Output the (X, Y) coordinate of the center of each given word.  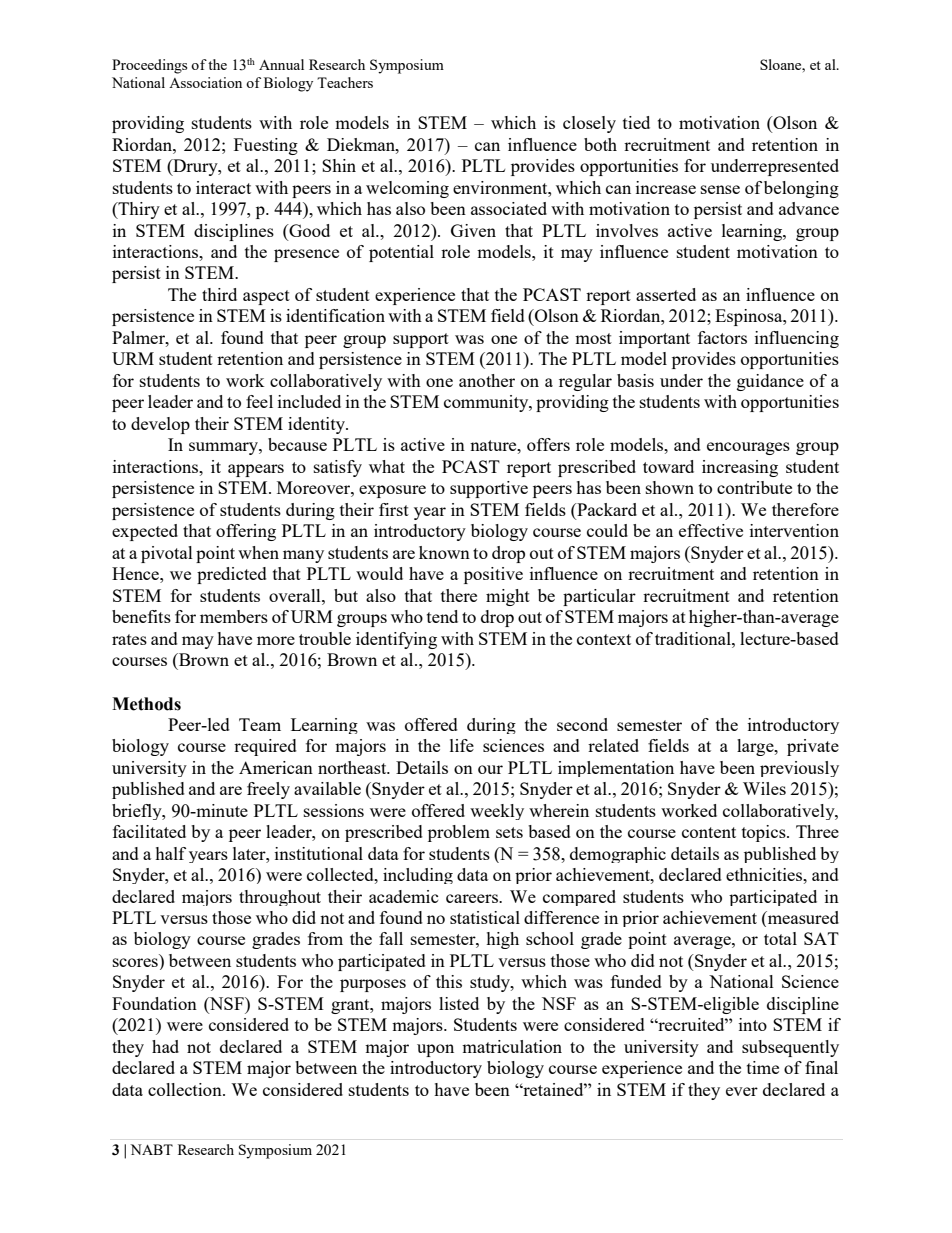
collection (186, 1089)
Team (260, 724)
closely (589, 124)
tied (636, 122)
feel (259, 401)
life (462, 745)
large (756, 747)
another (487, 380)
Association (205, 82)
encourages (748, 448)
